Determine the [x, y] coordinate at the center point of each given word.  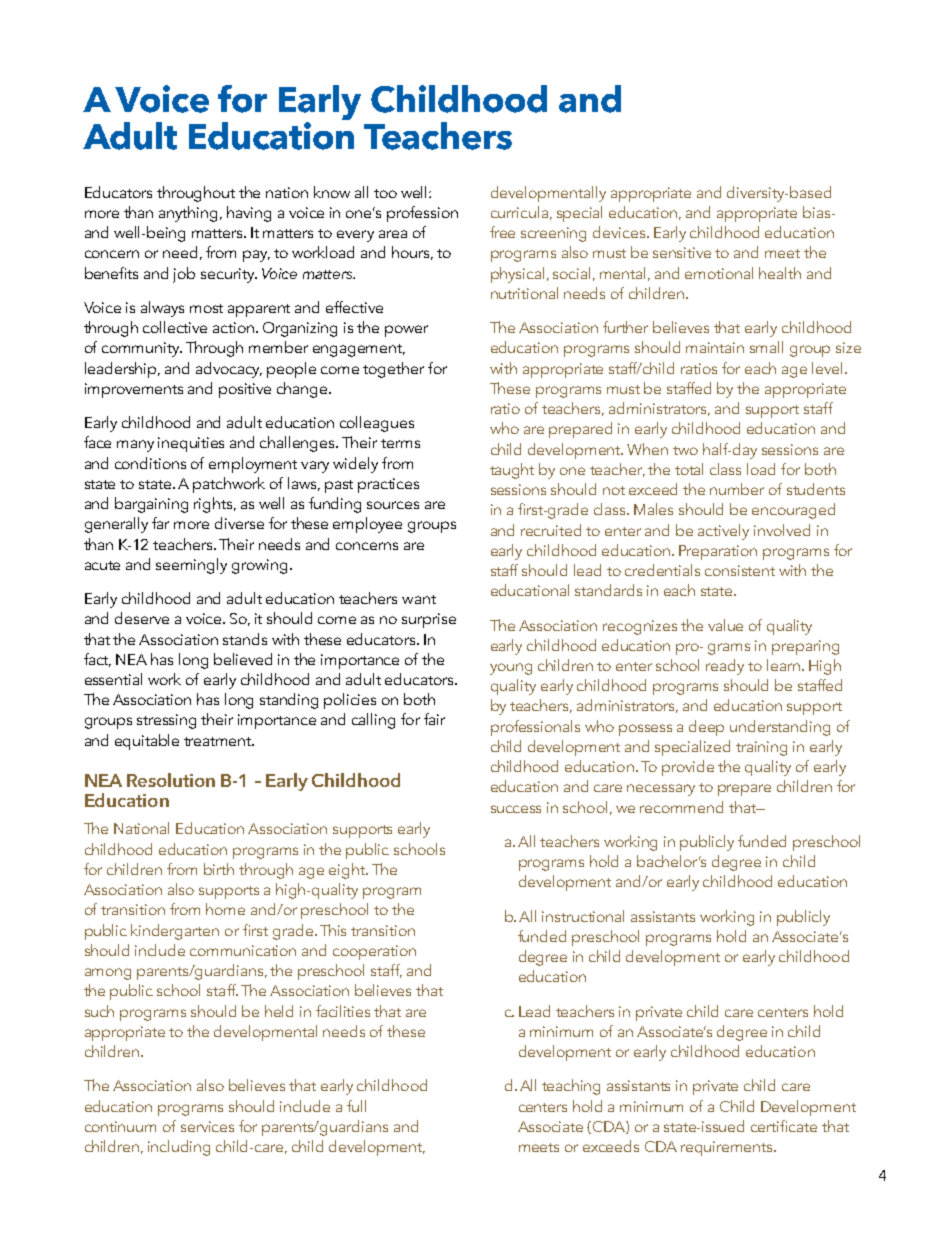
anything [190, 214]
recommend [681, 807]
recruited [551, 530]
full [356, 1106]
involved [782, 530]
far [160, 523]
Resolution [171, 780]
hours [412, 253]
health [780, 273]
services [207, 1126]
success [516, 809]
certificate [784, 1126]
